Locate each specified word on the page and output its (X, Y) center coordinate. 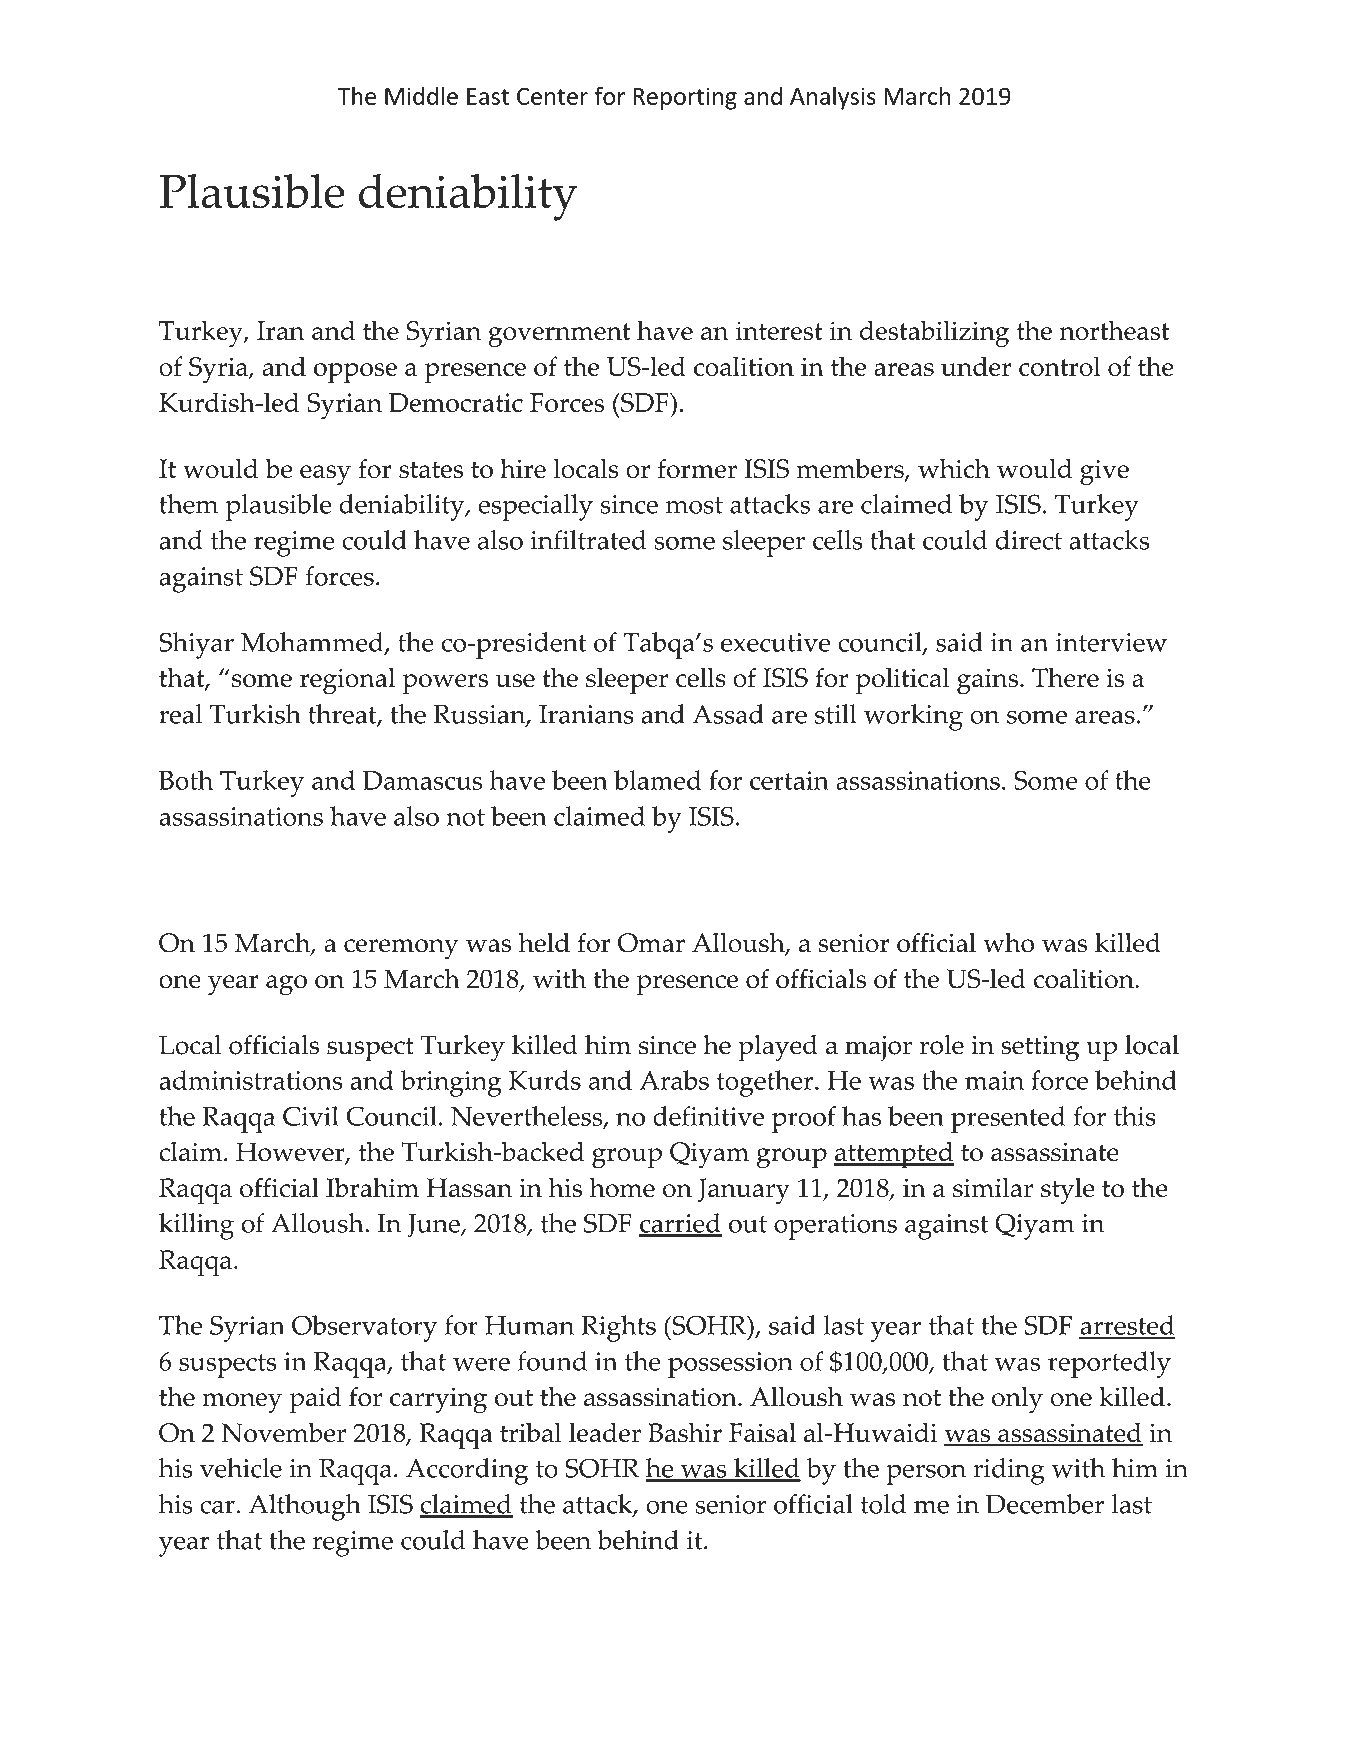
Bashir (685, 1433)
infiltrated (588, 540)
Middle (421, 95)
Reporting (685, 98)
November (284, 1432)
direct (1029, 540)
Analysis (833, 98)
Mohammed (313, 643)
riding (1009, 1471)
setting (1040, 1049)
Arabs (674, 1080)
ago (286, 985)
